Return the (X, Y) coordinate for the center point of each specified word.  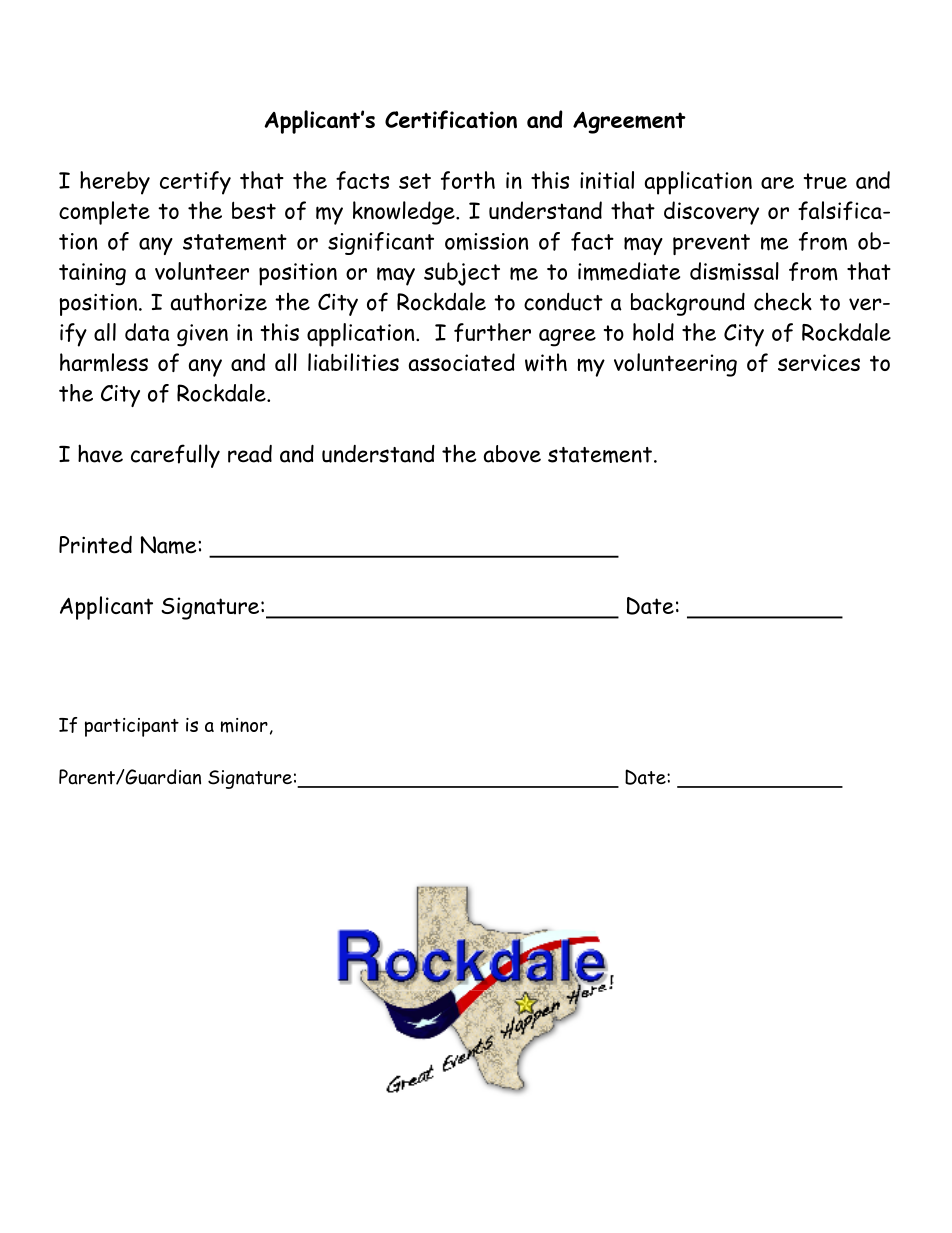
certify (195, 183)
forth (468, 180)
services (819, 362)
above (512, 454)
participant (132, 727)
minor (244, 725)
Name (170, 545)
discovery (711, 213)
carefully (175, 456)
